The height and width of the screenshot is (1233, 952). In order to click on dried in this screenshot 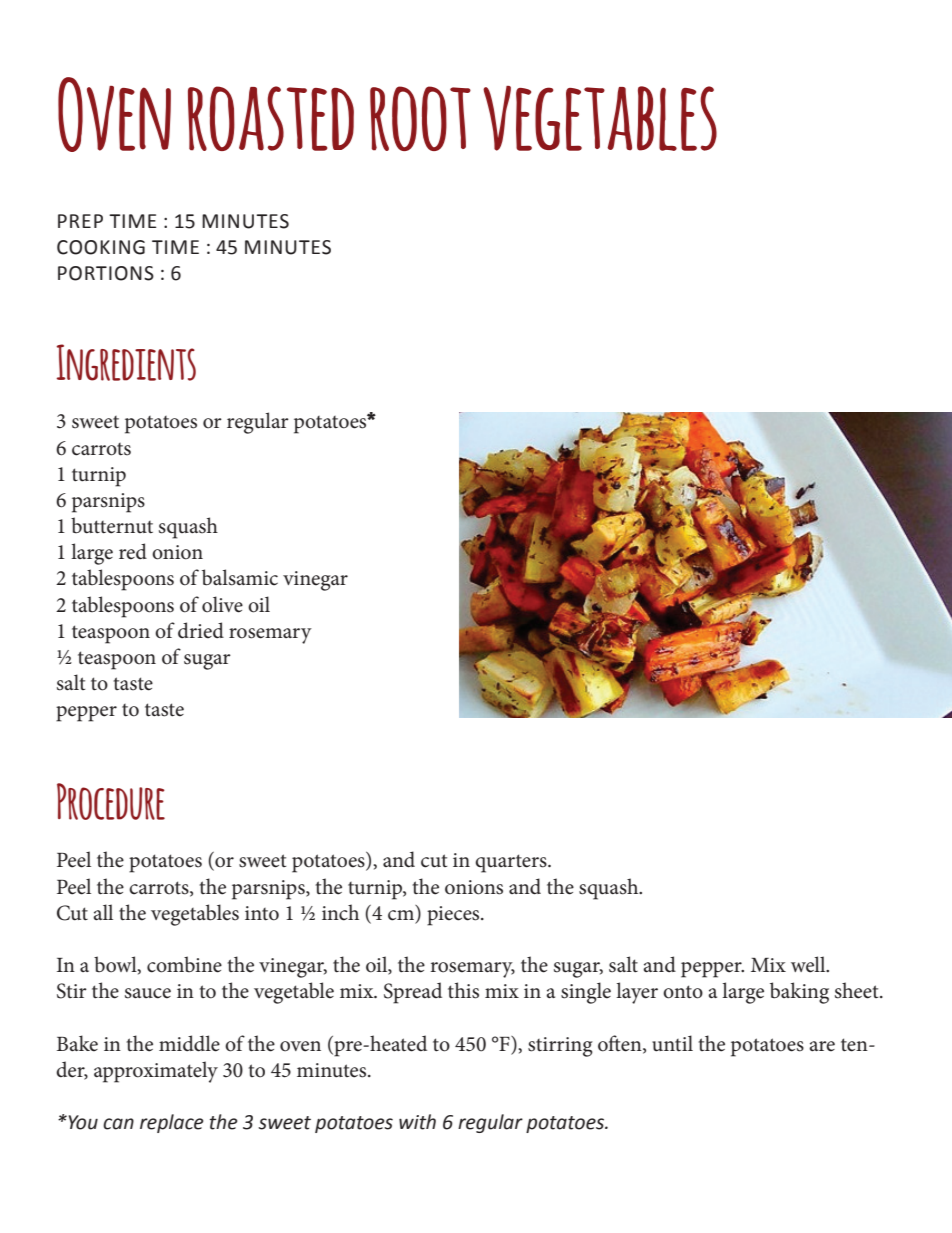, I will do `click(201, 630)`.
